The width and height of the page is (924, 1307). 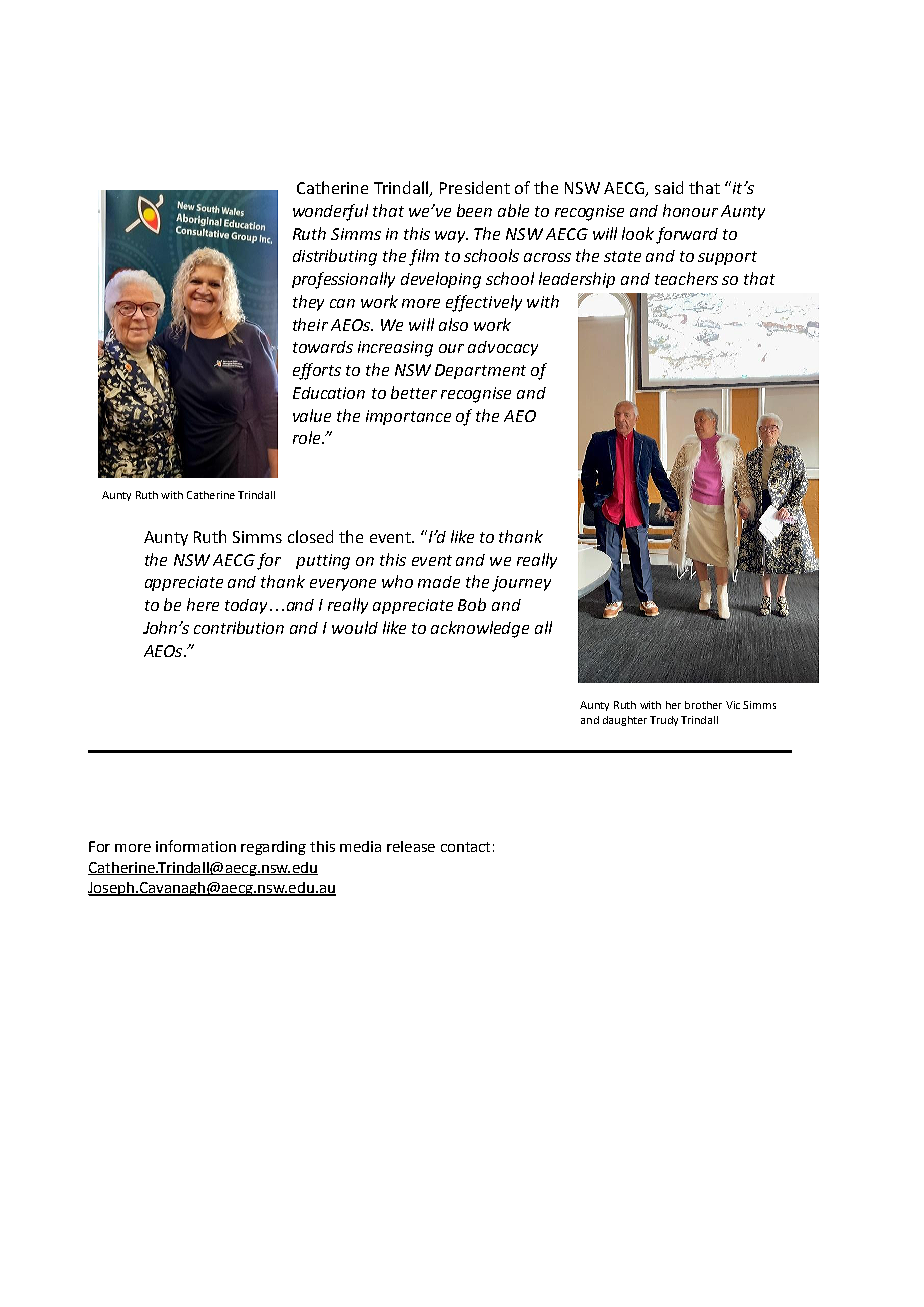 What do you see at coordinates (690, 210) in the page?
I see `honour` at bounding box center [690, 210].
